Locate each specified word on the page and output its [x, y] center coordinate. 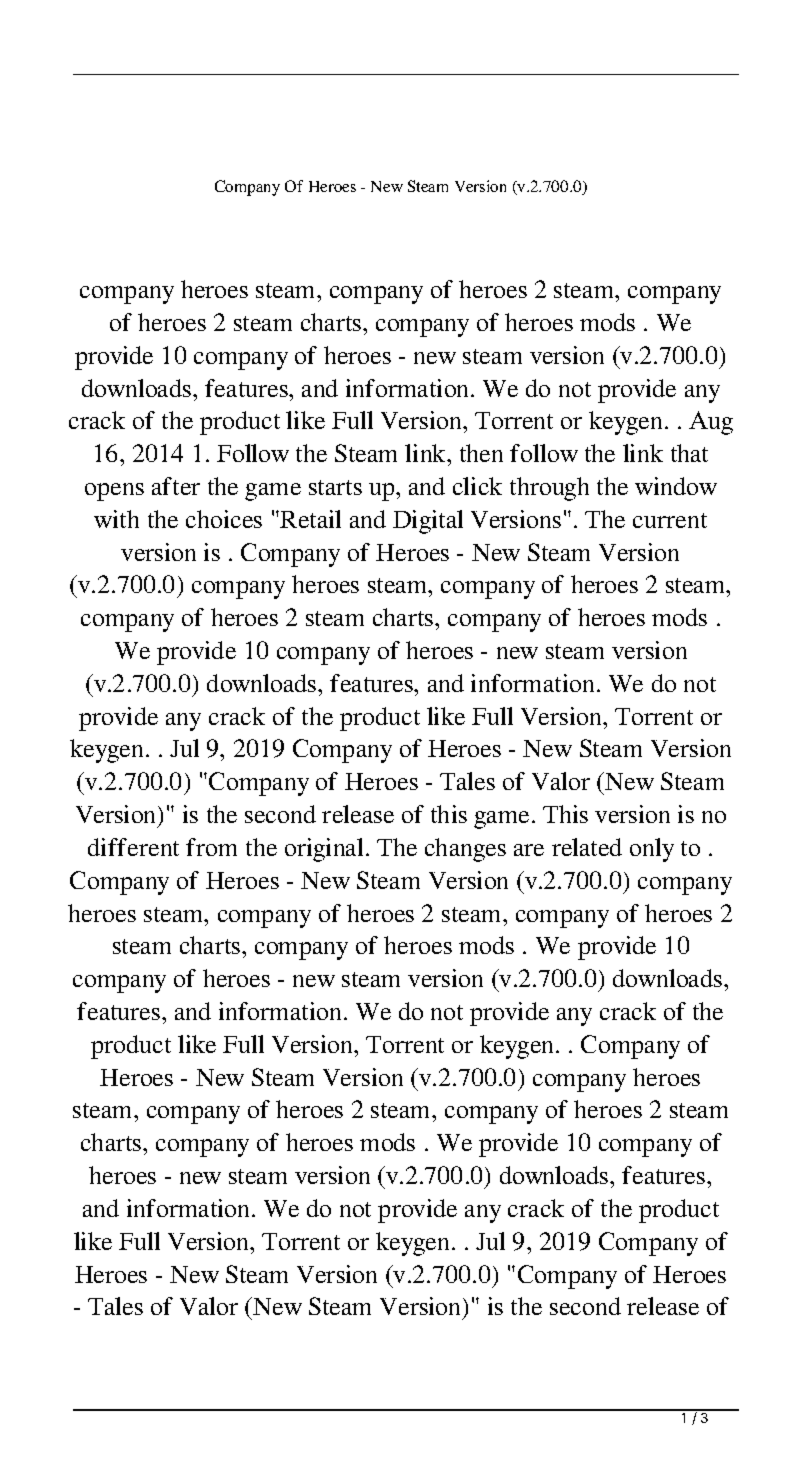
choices [224, 519]
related [587, 847]
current [670, 520]
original [324, 850]
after [176, 486]
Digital [428, 522]
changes [465, 850]
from [211, 847]
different [133, 847]
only [652, 850]
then [481, 453]
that [689, 453]
